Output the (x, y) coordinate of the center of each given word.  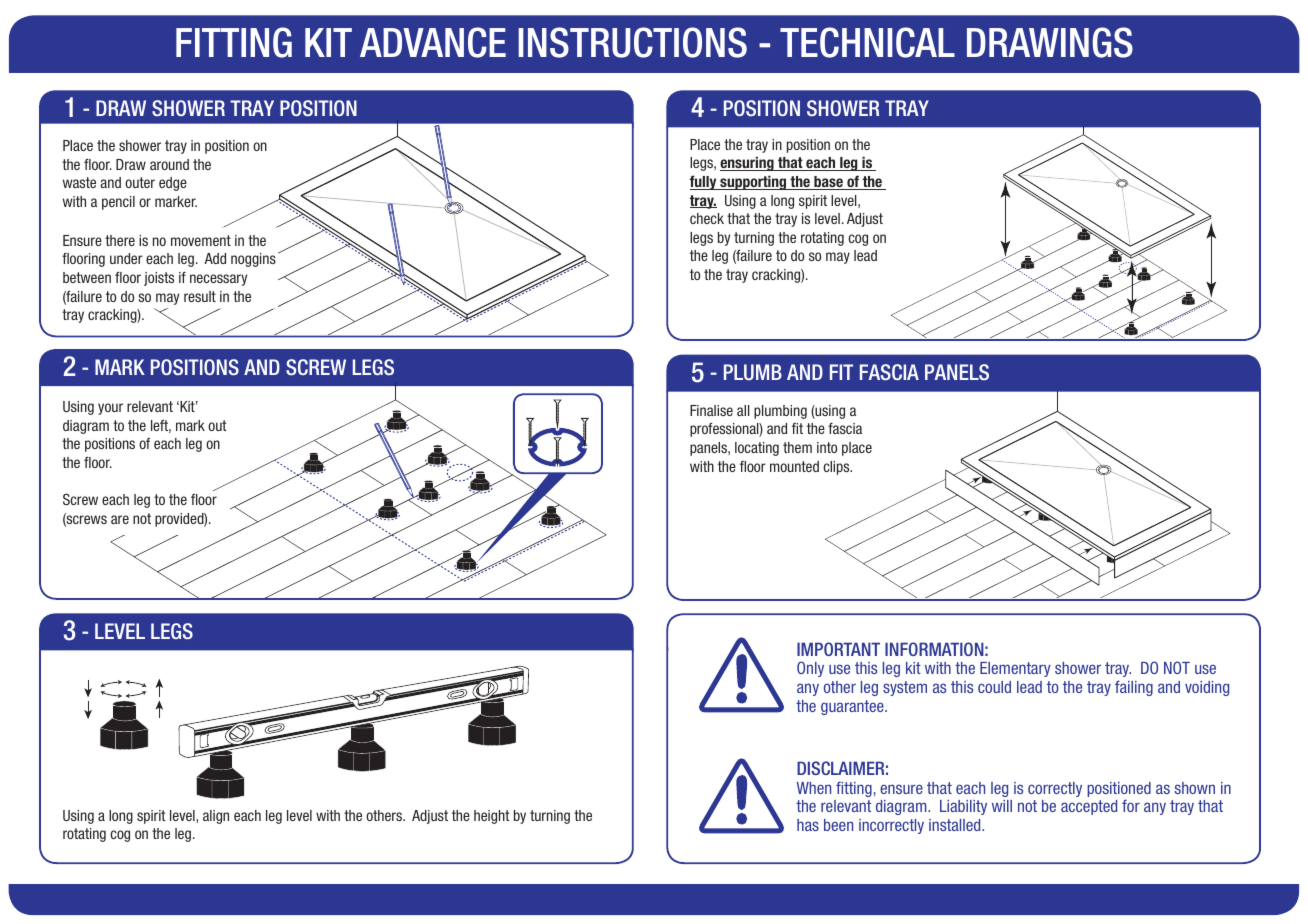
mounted (794, 466)
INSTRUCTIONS (632, 42)
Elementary (1015, 669)
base (828, 183)
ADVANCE (433, 42)
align (216, 817)
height (492, 817)
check (707, 218)
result (200, 296)
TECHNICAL (867, 42)
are (120, 519)
